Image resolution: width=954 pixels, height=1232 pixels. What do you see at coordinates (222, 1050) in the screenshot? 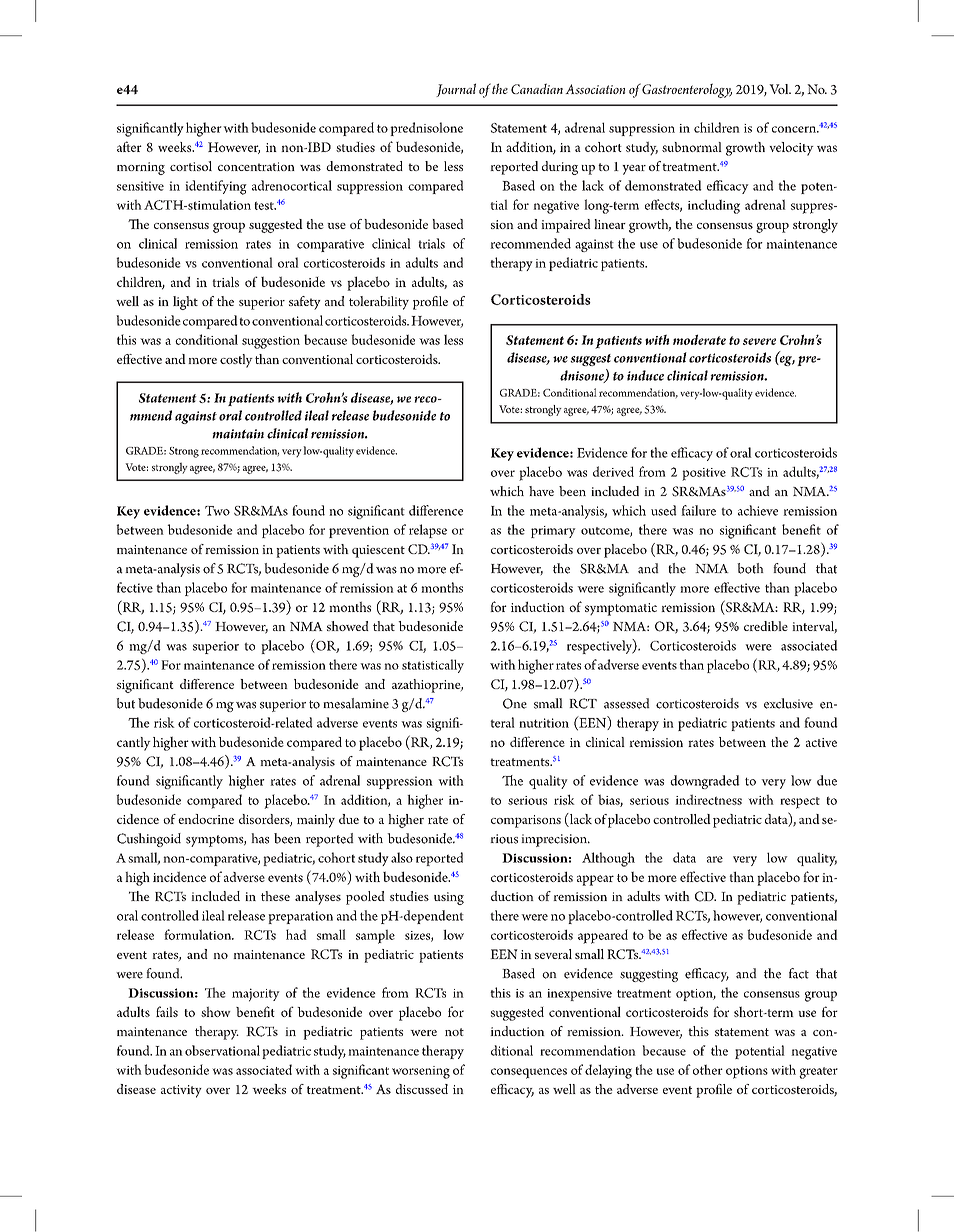
I see `observational` at bounding box center [222, 1050].
